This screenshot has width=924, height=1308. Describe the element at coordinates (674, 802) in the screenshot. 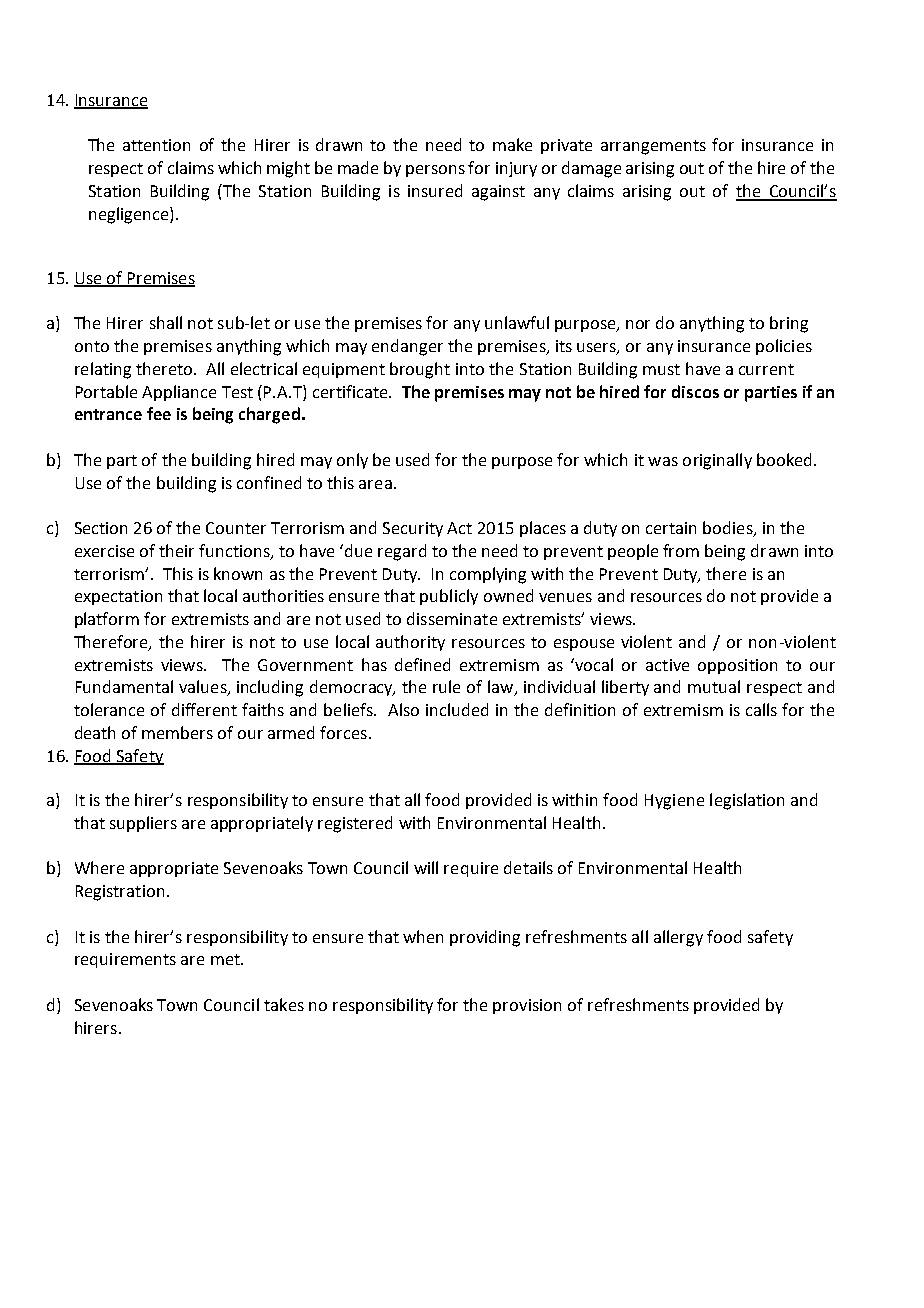

I see `Hygiene` at that location.
